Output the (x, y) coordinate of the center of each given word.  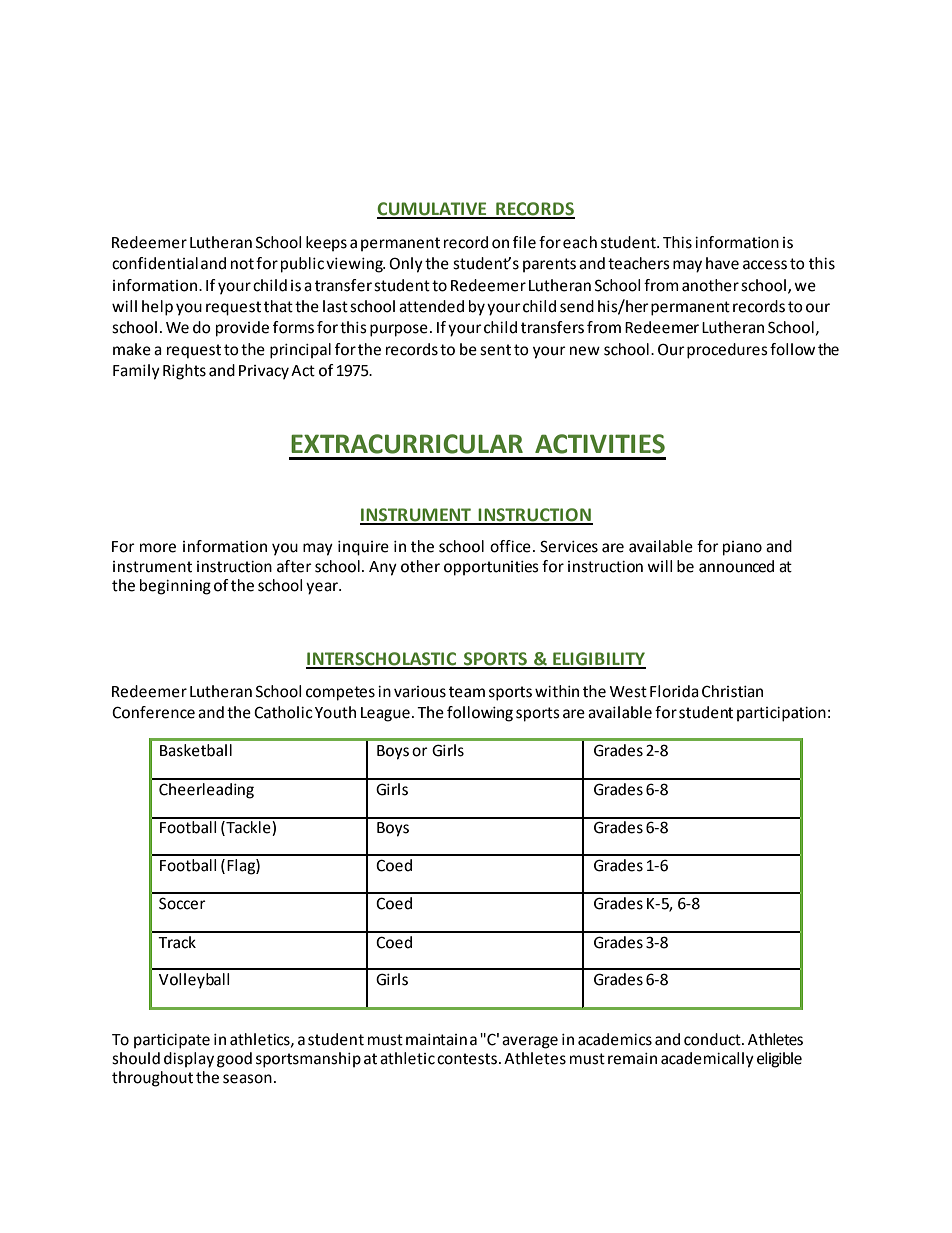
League (385, 714)
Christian (732, 691)
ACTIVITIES (600, 444)
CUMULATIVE (433, 210)
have (722, 263)
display (189, 1060)
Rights (184, 372)
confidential (155, 263)
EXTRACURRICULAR (407, 444)
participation (781, 714)
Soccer (182, 903)
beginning (175, 587)
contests (467, 1059)
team (467, 692)
